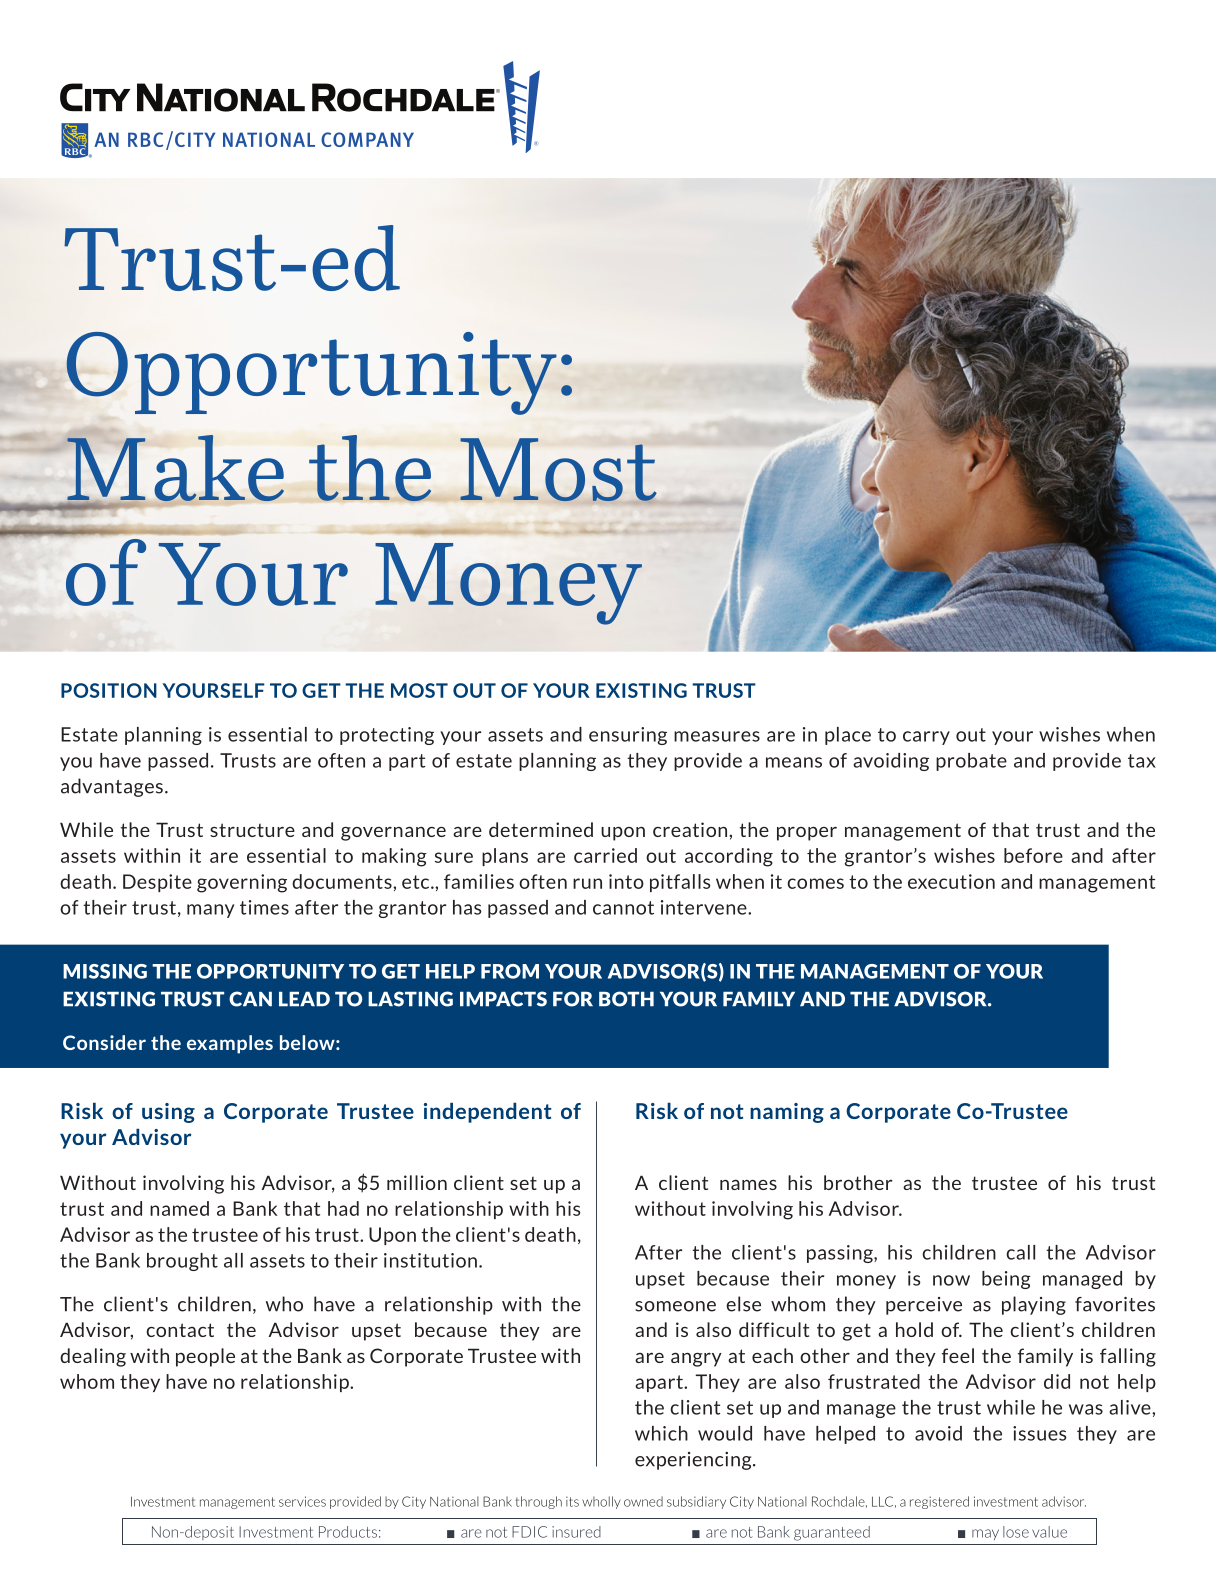 This document has width=1216, height=1574. I want to click on someone, so click(675, 1306).
